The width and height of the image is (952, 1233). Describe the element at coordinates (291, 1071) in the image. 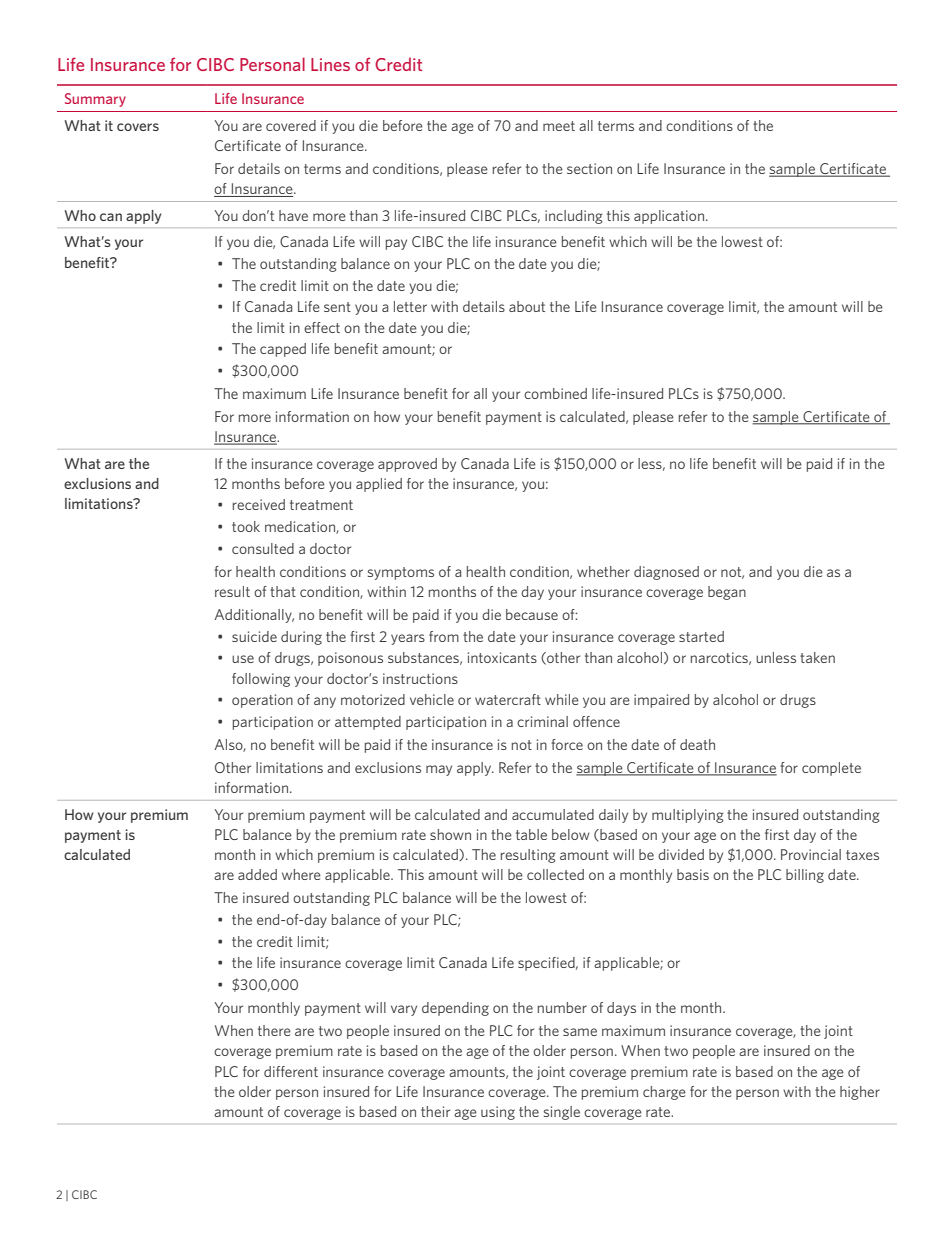

I see `different` at that location.
